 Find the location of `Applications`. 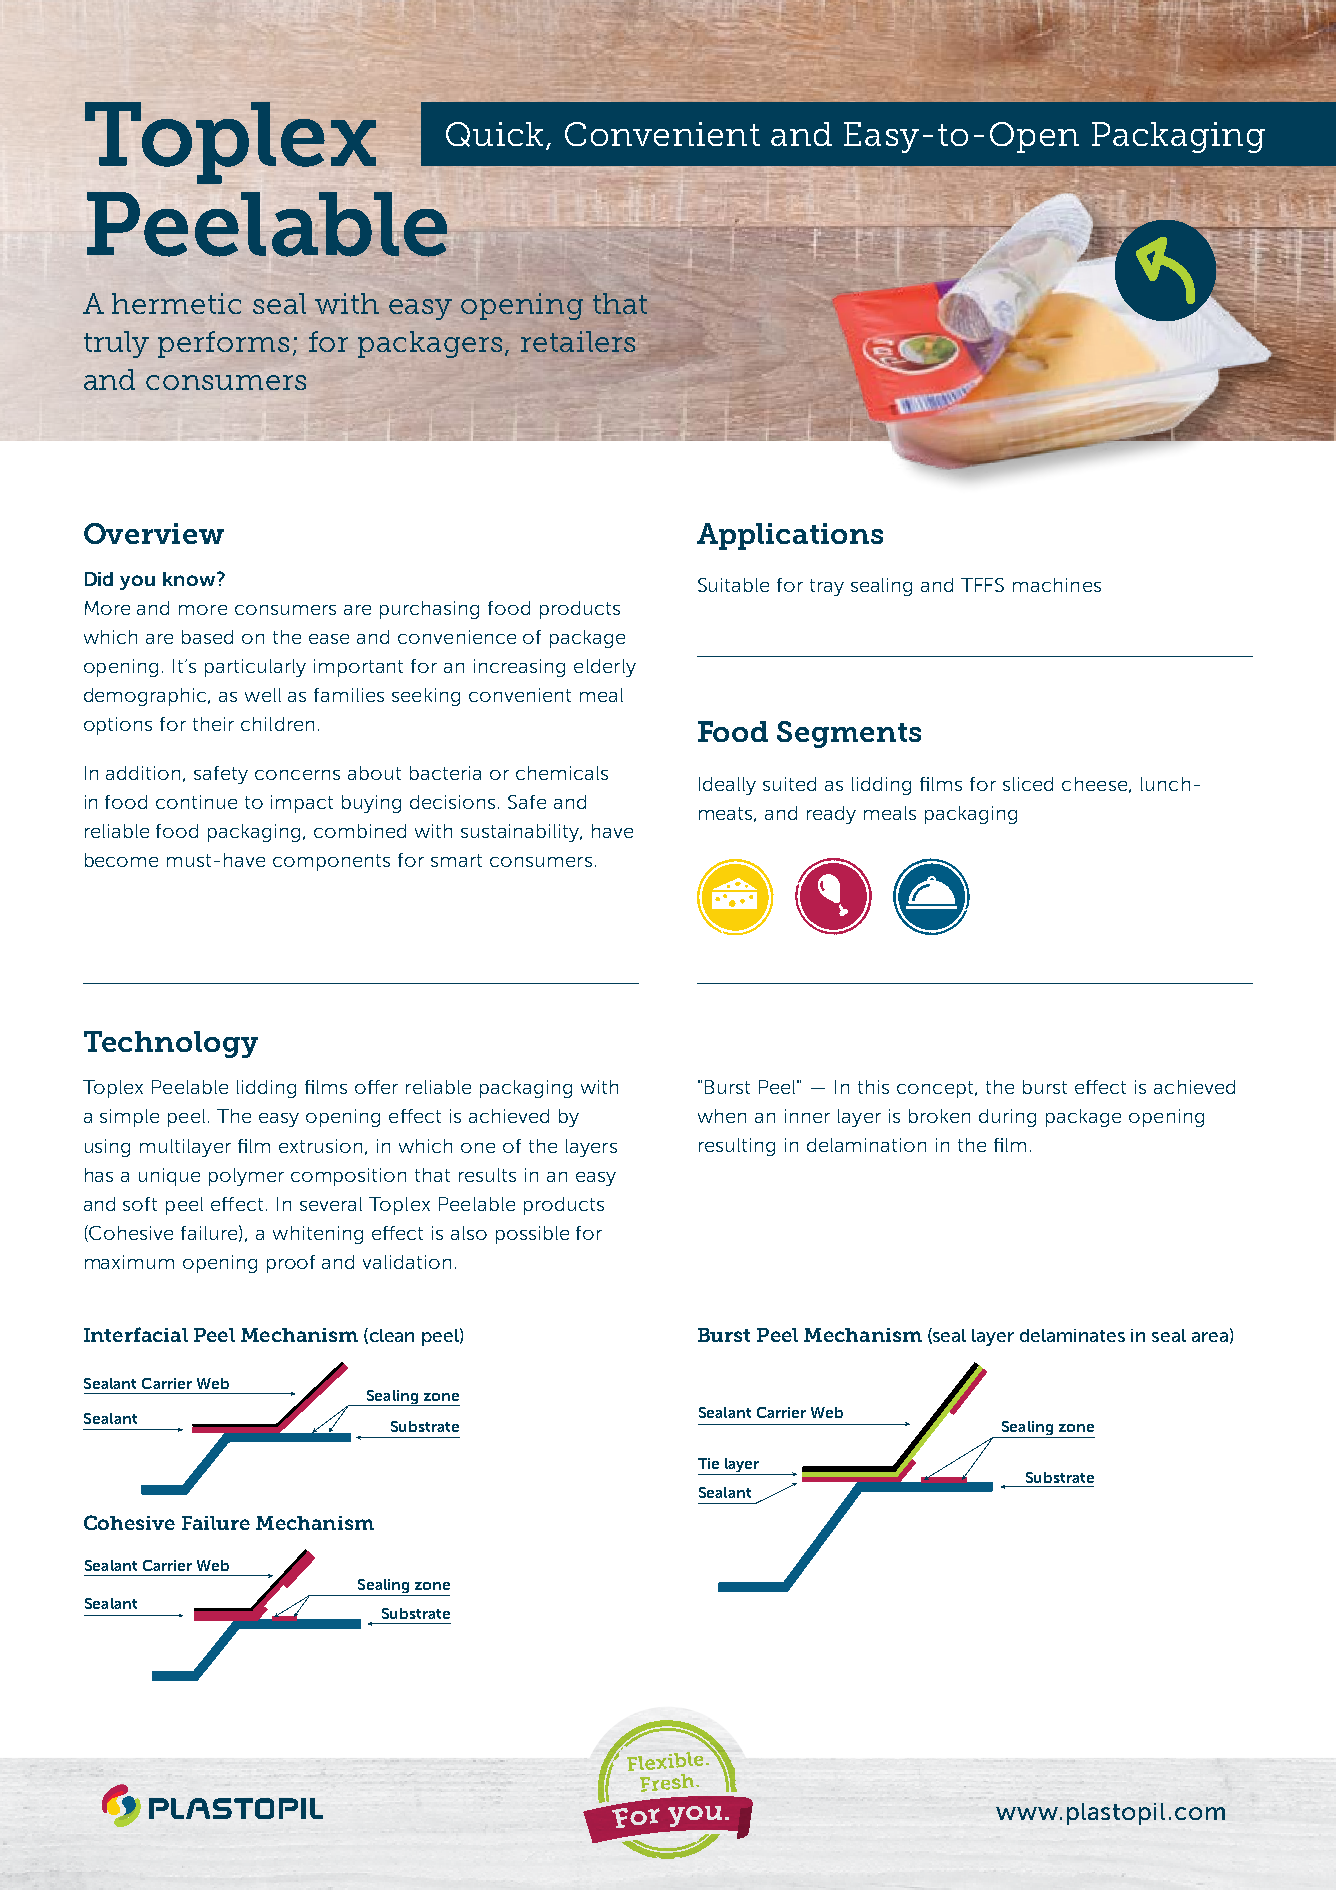

Applications is located at coordinates (790, 536).
